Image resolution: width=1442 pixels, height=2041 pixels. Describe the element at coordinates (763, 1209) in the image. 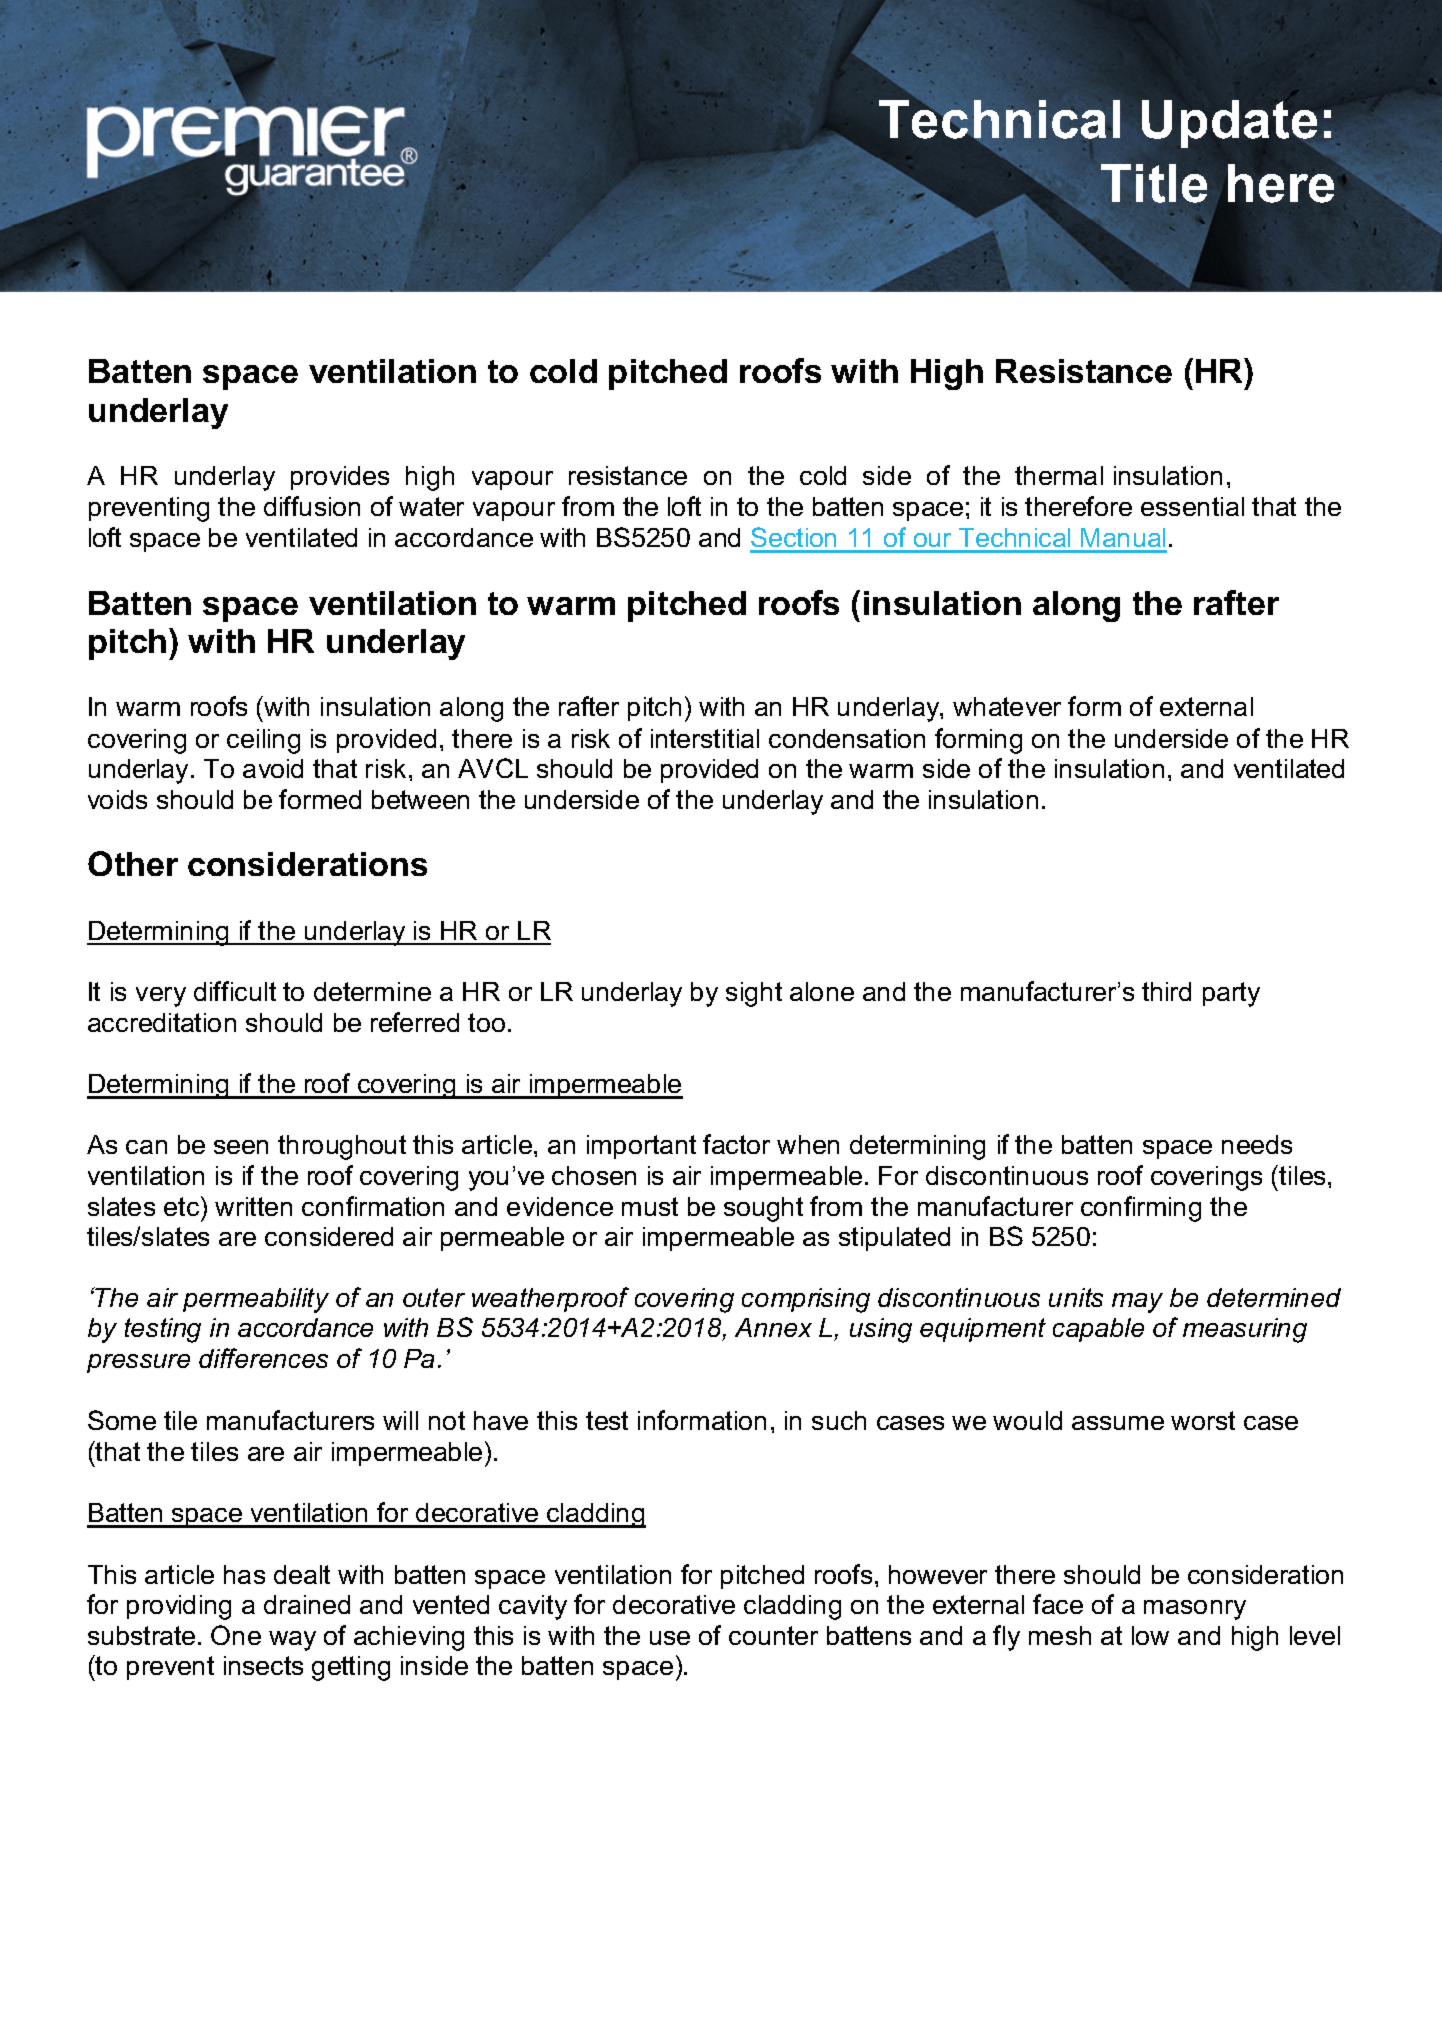

I see `sought` at that location.
